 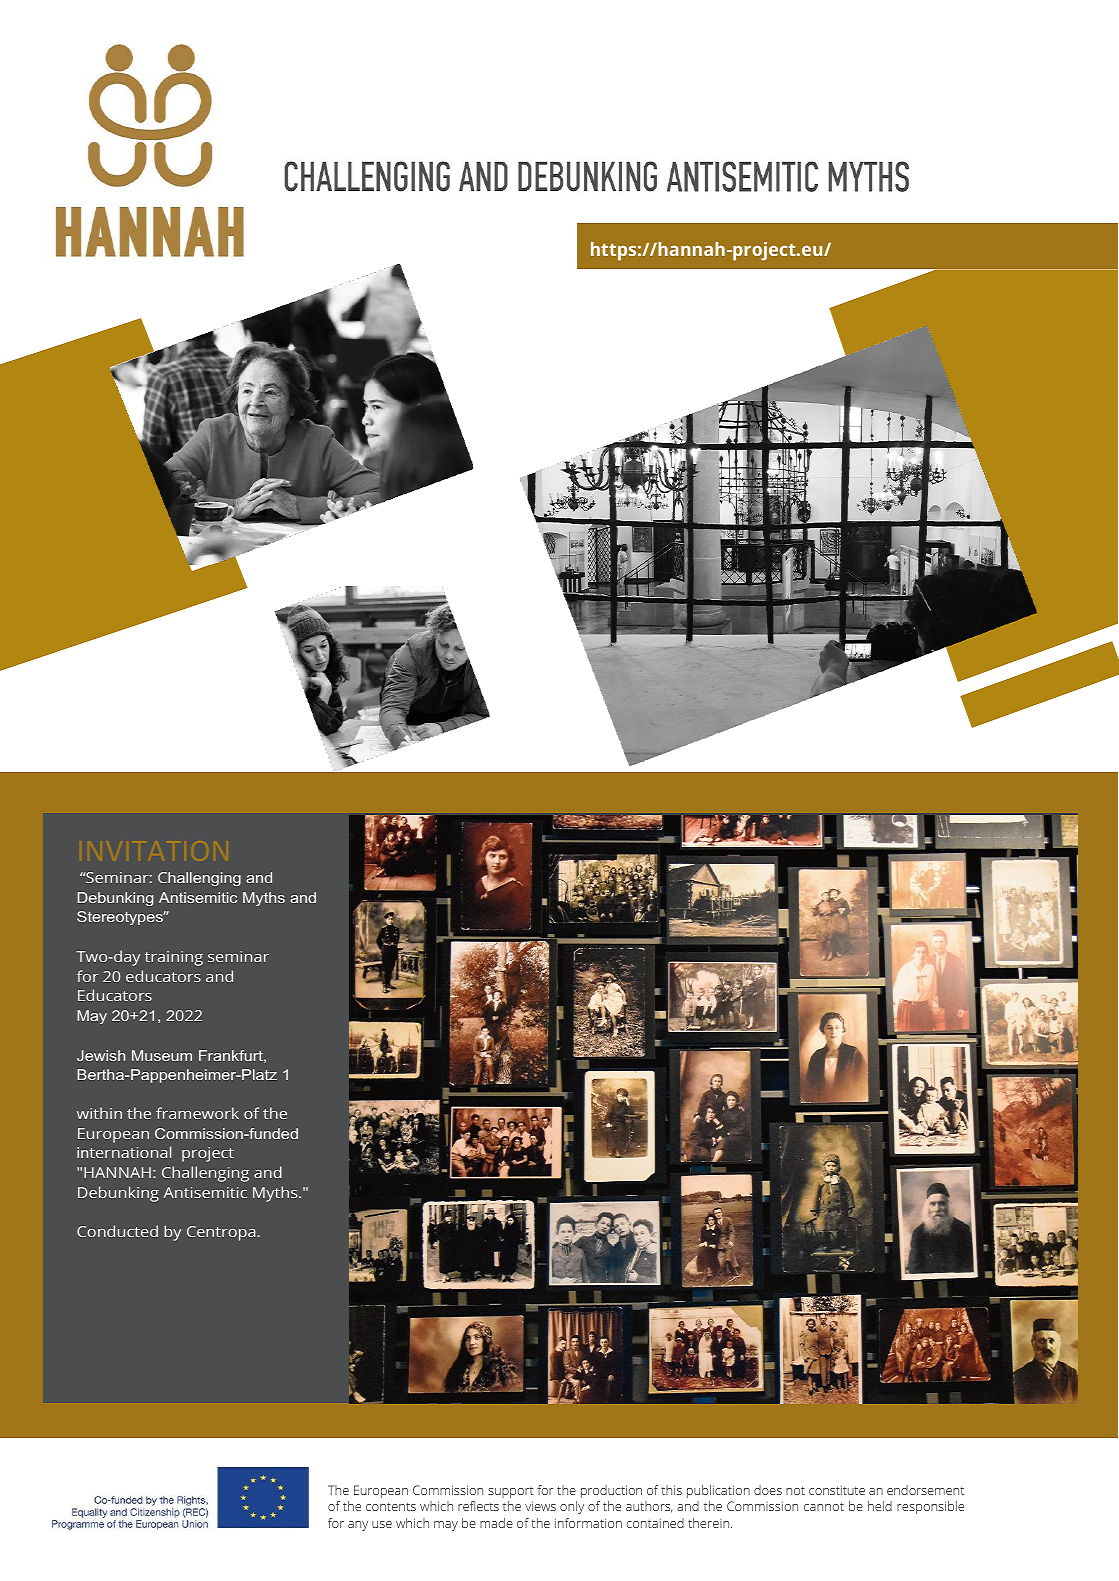 What do you see at coordinates (174, 958) in the document?
I see `training` at bounding box center [174, 958].
